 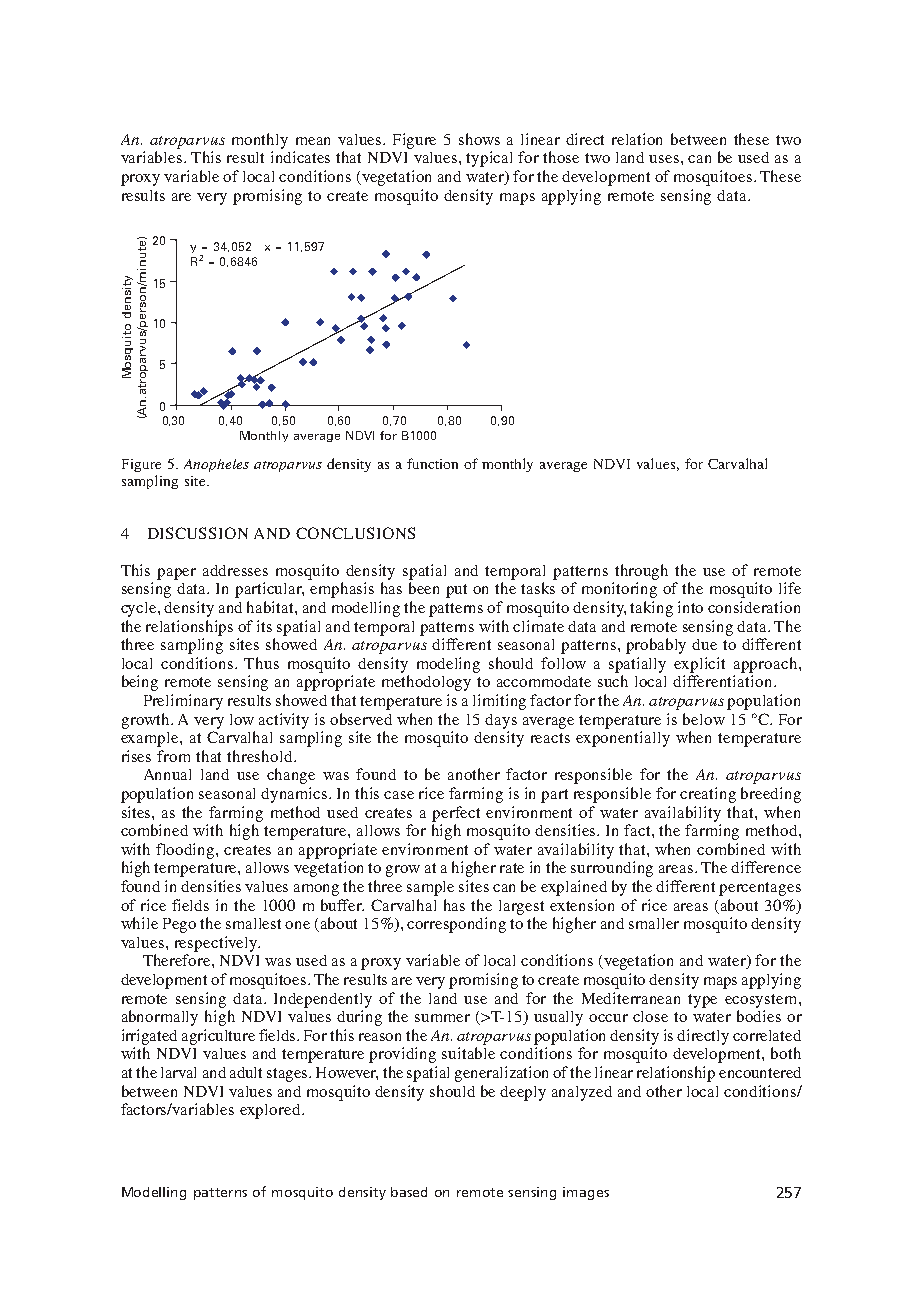 I want to click on modeling, so click(x=448, y=665).
